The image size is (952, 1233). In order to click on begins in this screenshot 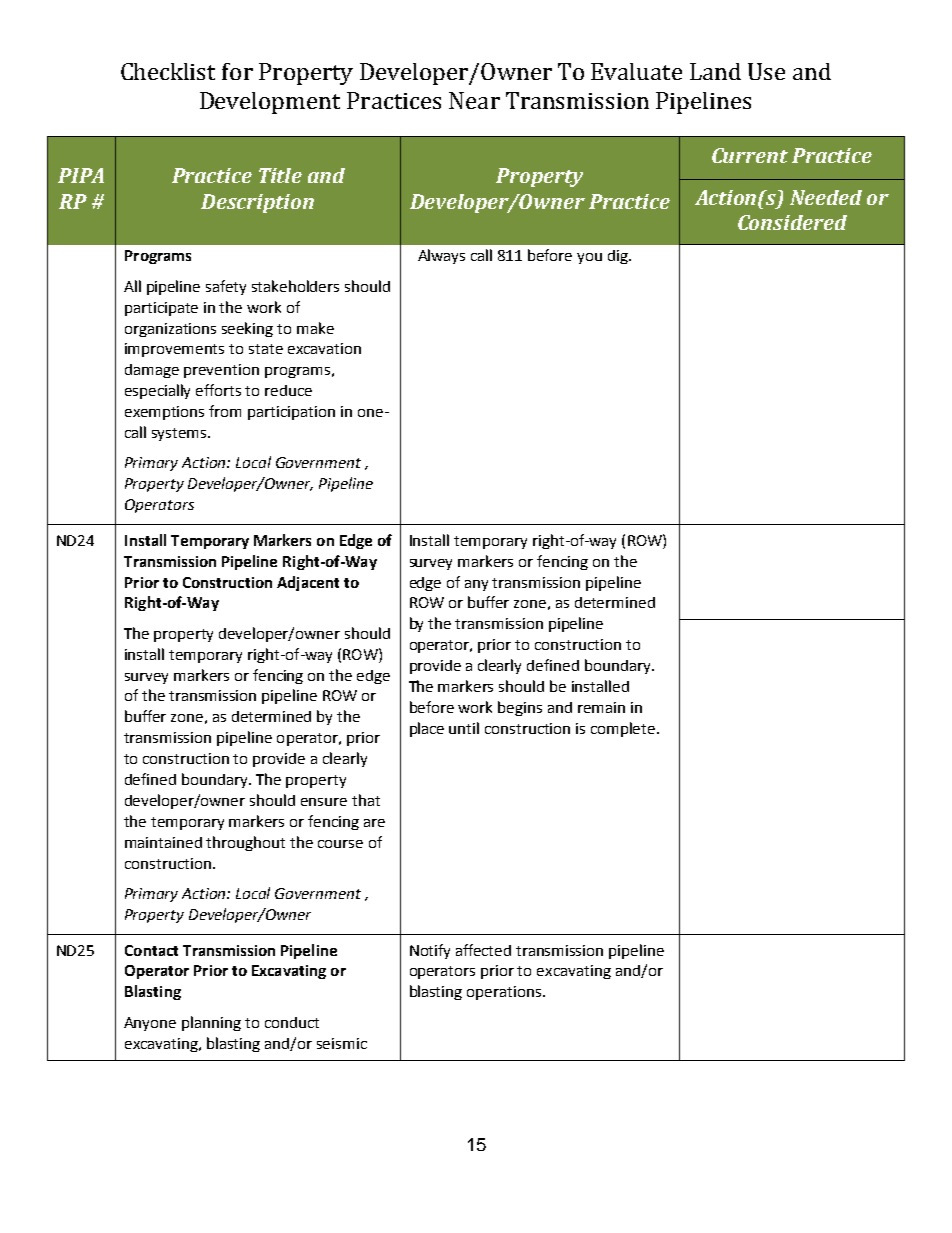, I will do `click(520, 708)`.
